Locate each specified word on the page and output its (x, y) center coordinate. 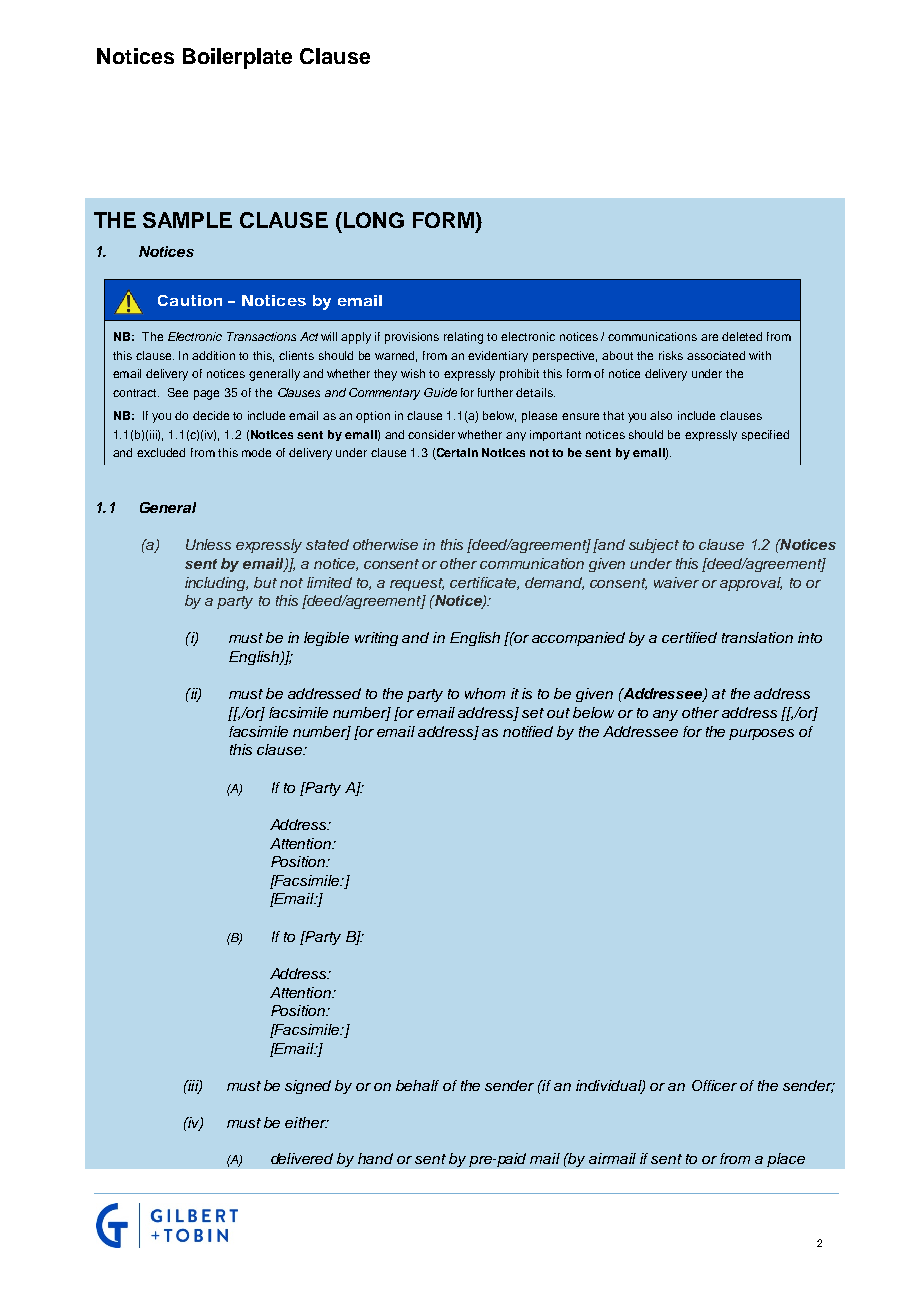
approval (751, 584)
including (216, 584)
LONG (374, 220)
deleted (742, 336)
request (417, 584)
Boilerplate (237, 58)
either (306, 1122)
